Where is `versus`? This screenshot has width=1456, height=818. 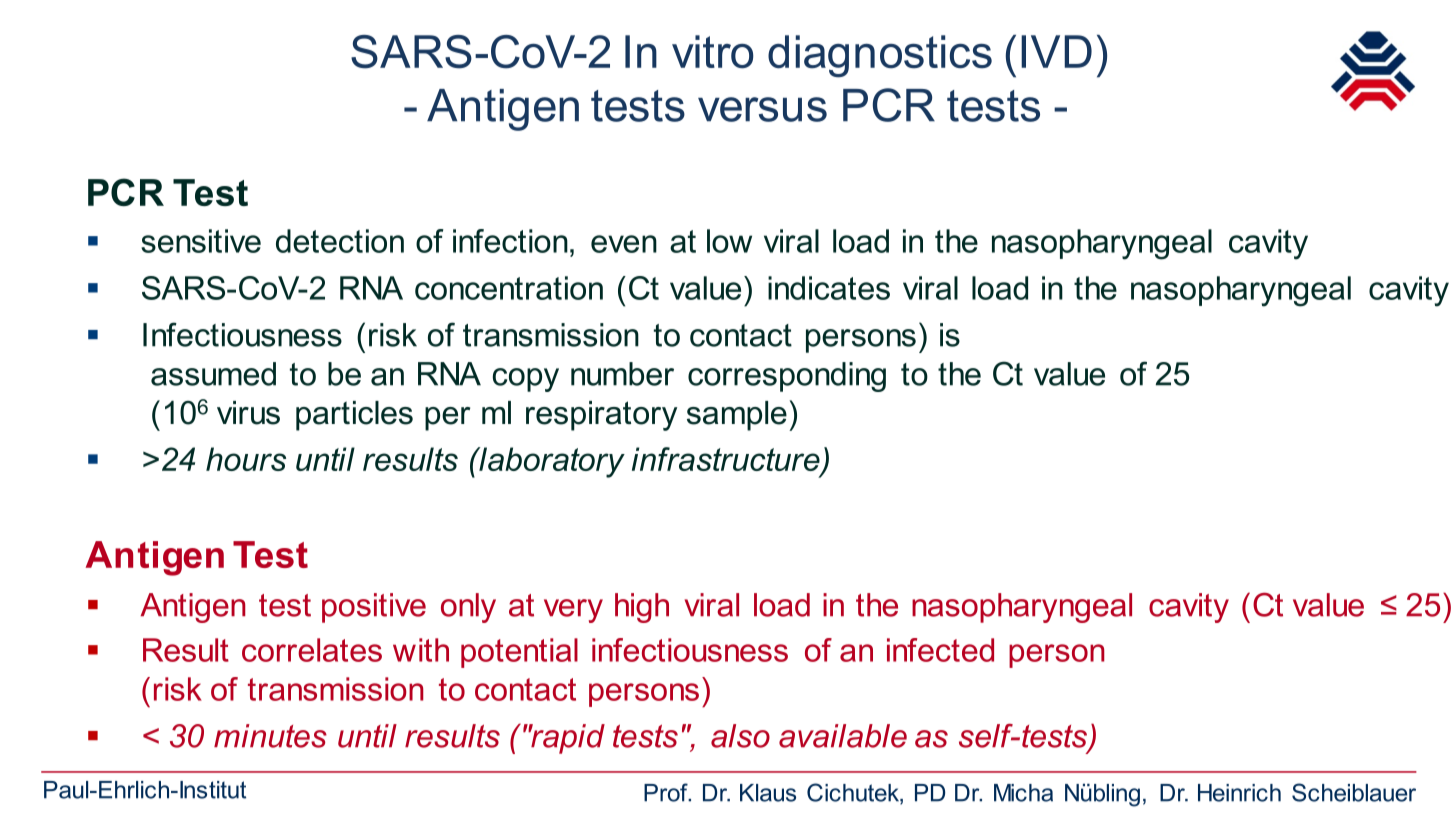 versus is located at coordinates (762, 109).
